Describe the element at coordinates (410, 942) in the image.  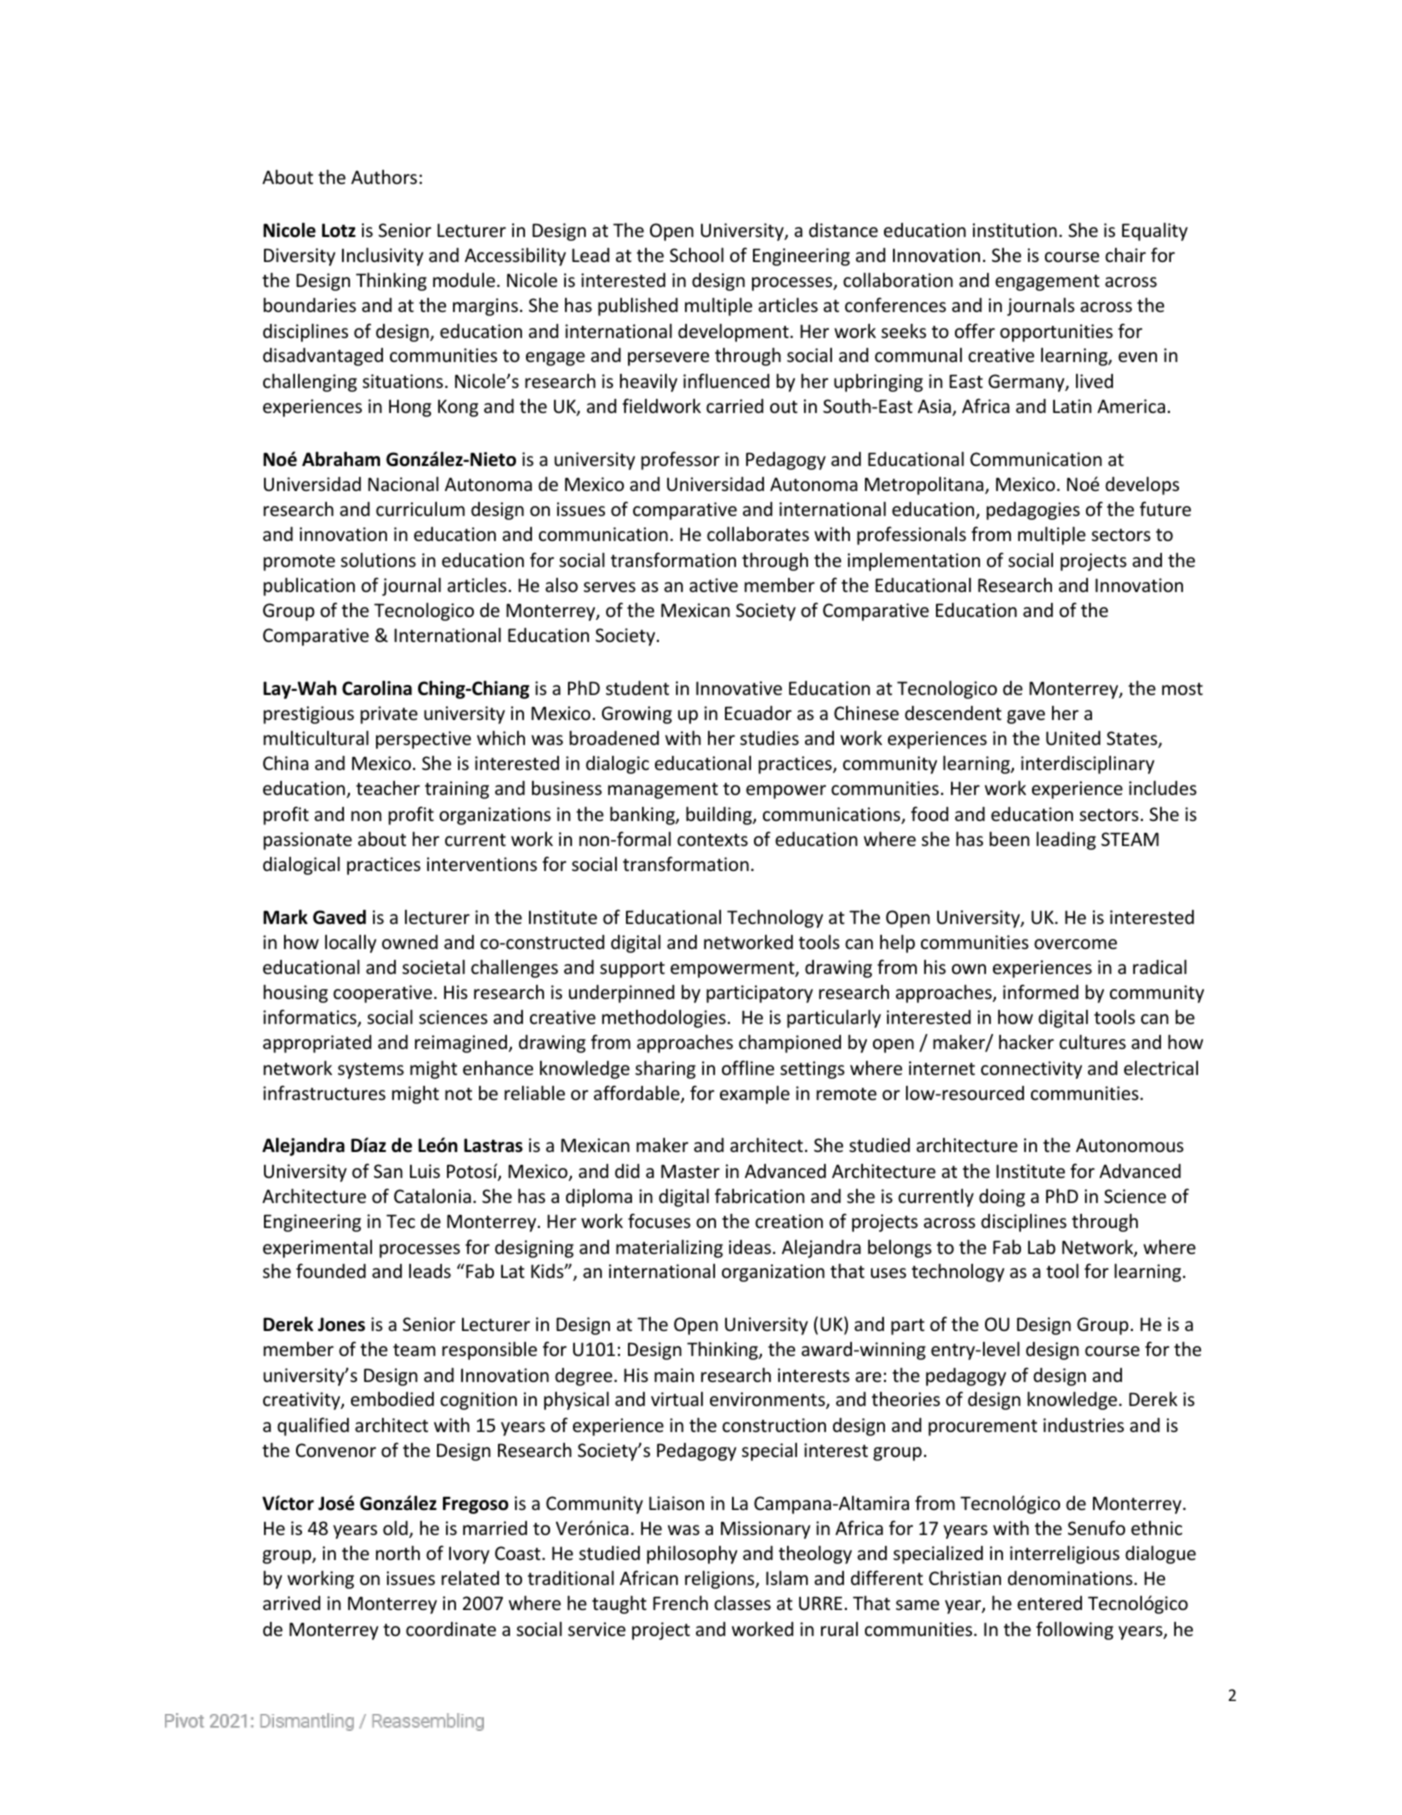
I see `owned` at that location.
